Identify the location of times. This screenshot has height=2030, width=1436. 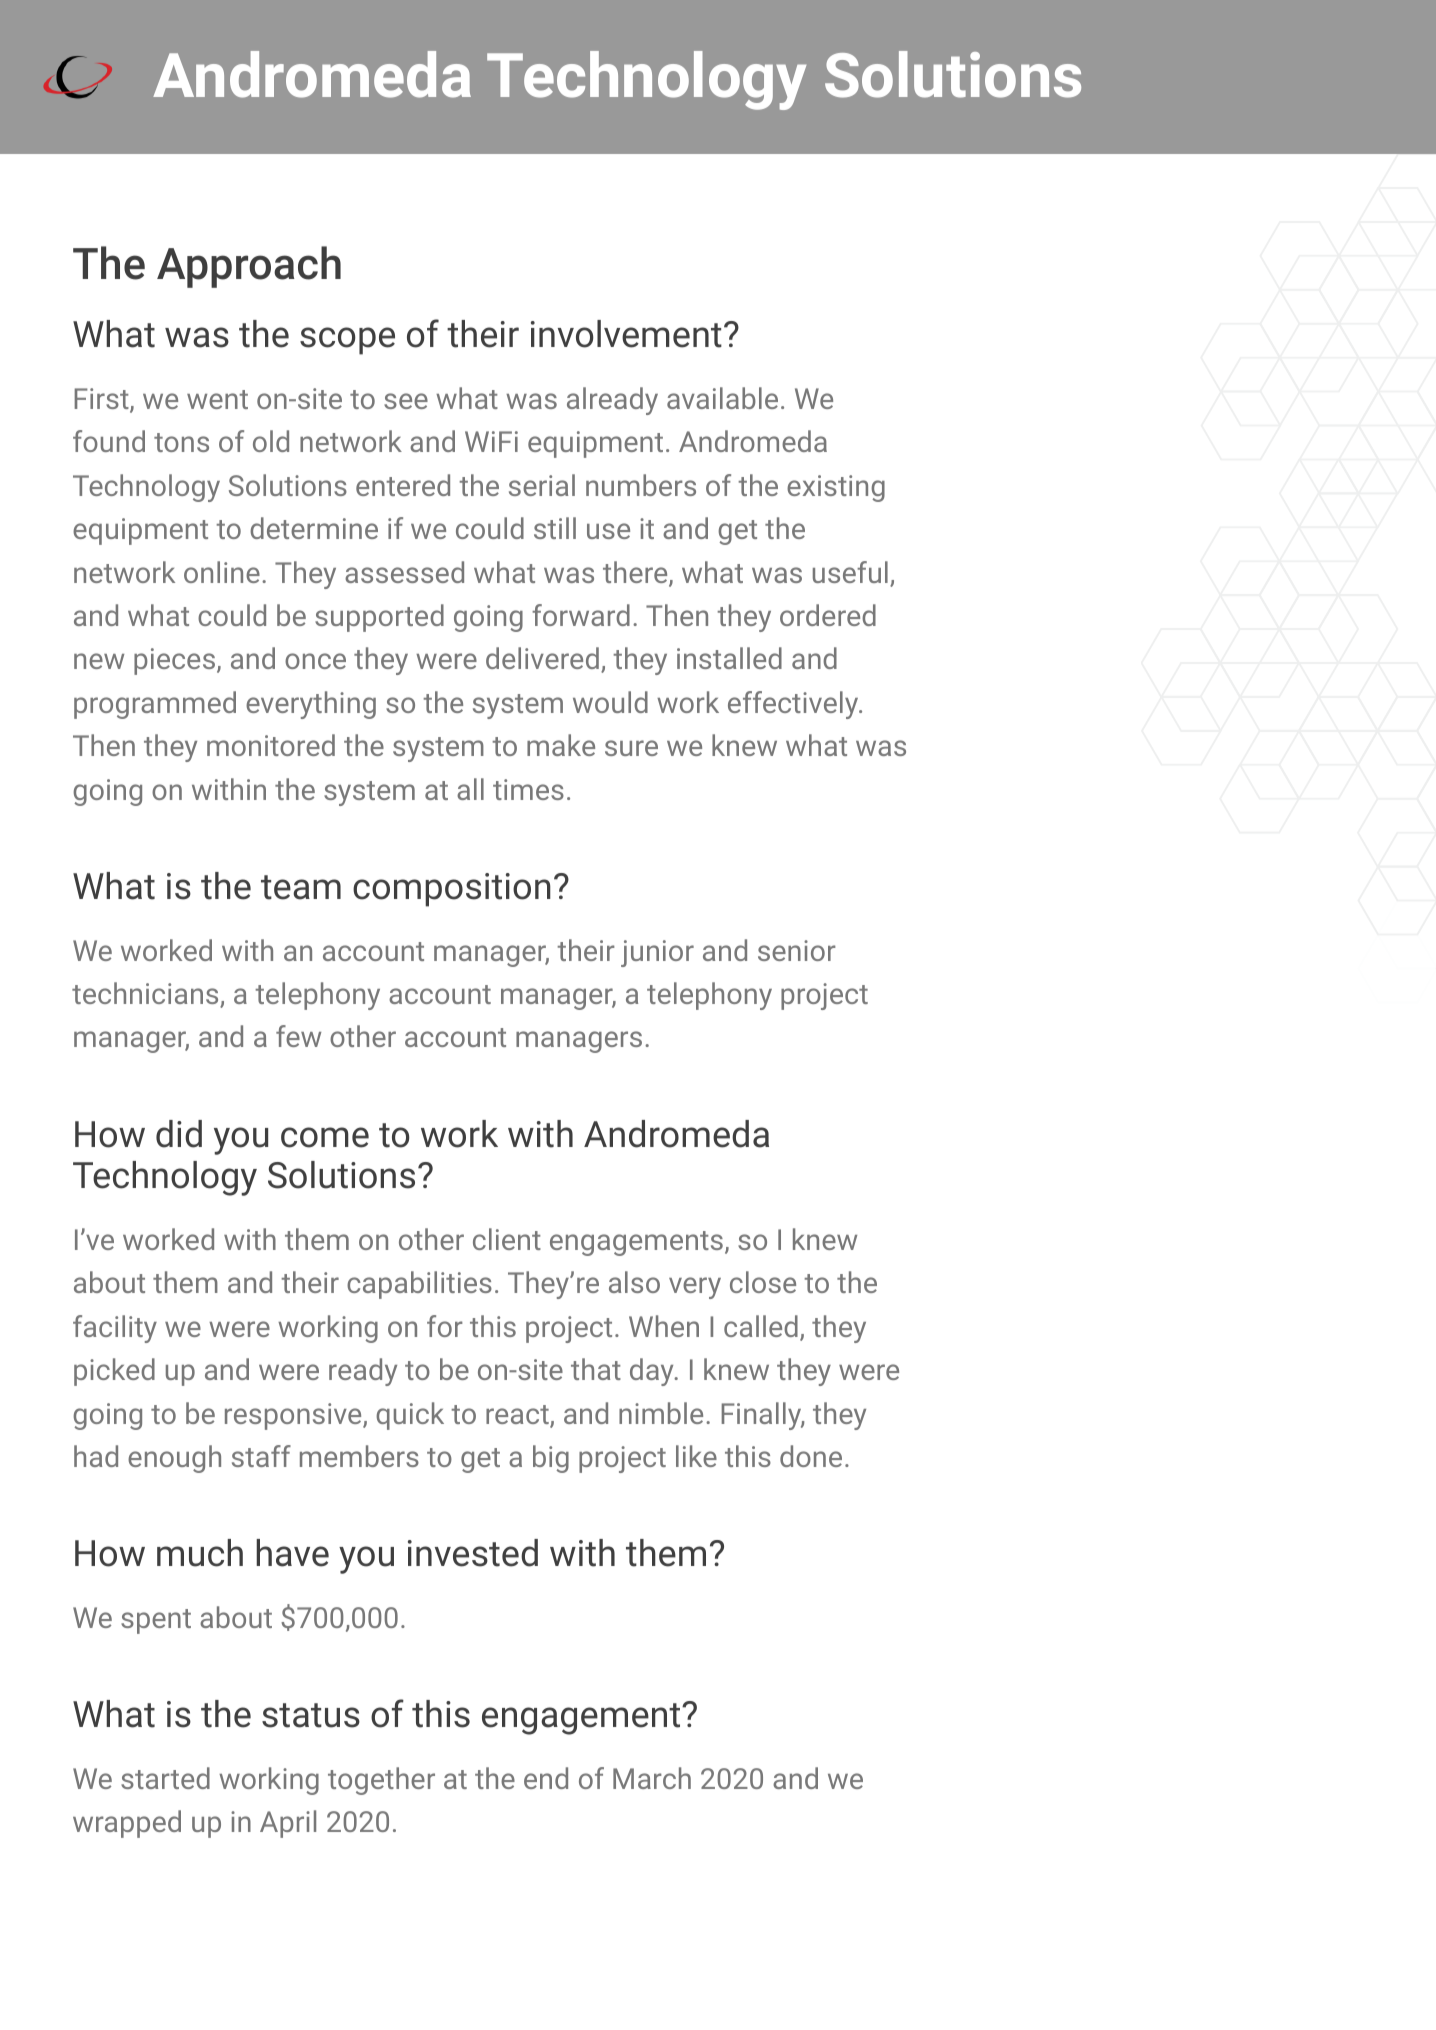
(528, 789).
